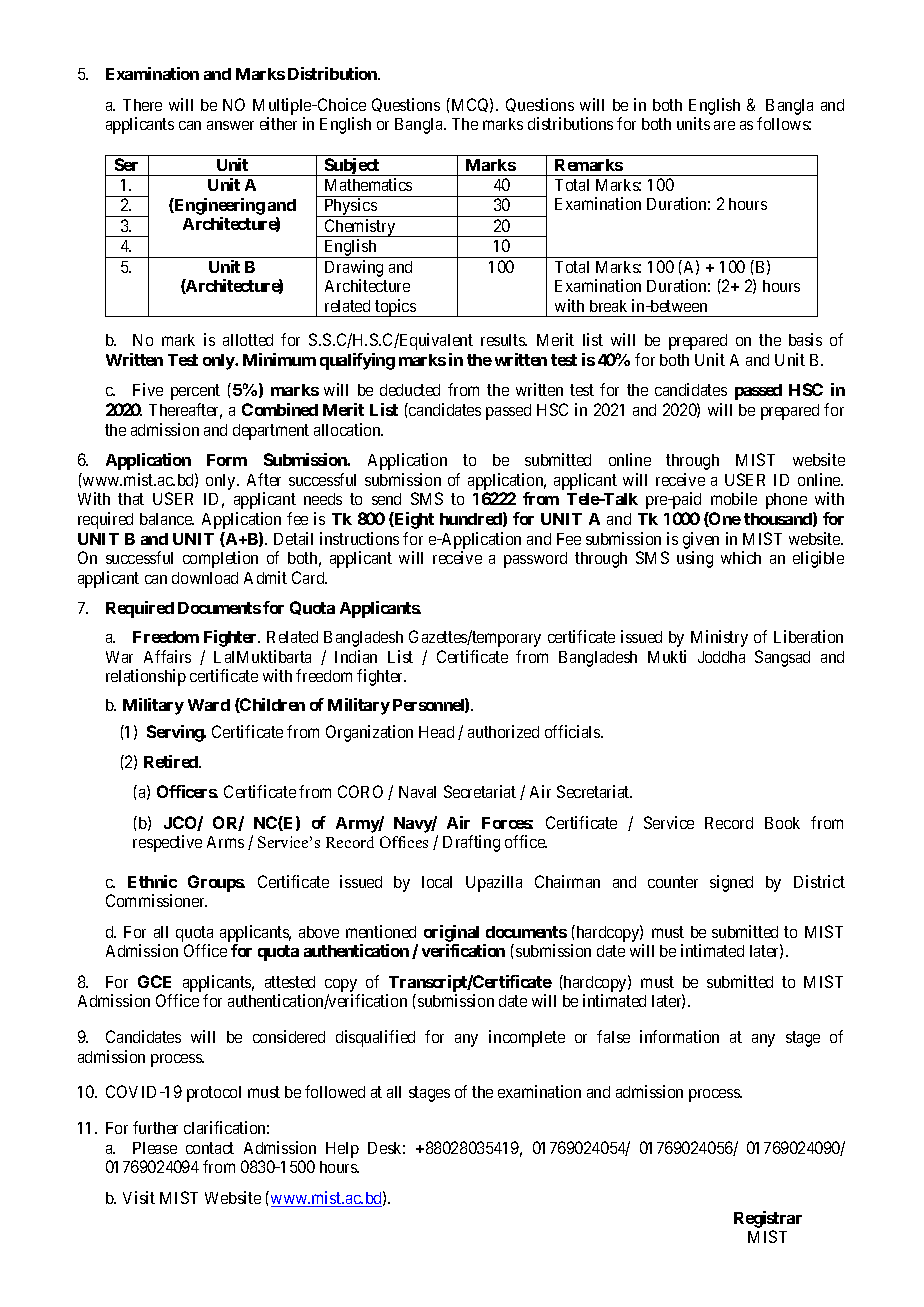  I want to click on break, so click(608, 306).
